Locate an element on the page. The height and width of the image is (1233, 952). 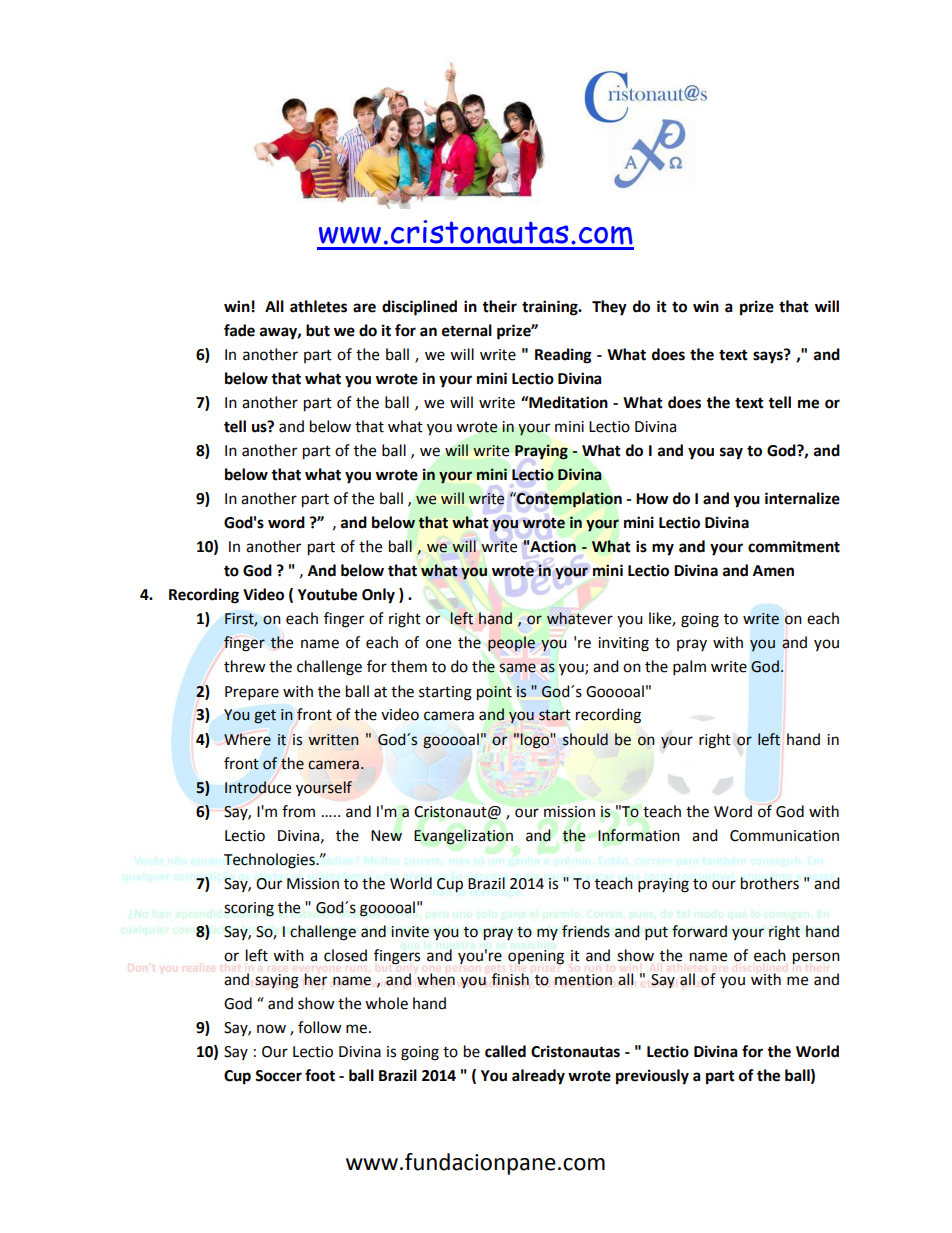
written is located at coordinates (333, 740).
